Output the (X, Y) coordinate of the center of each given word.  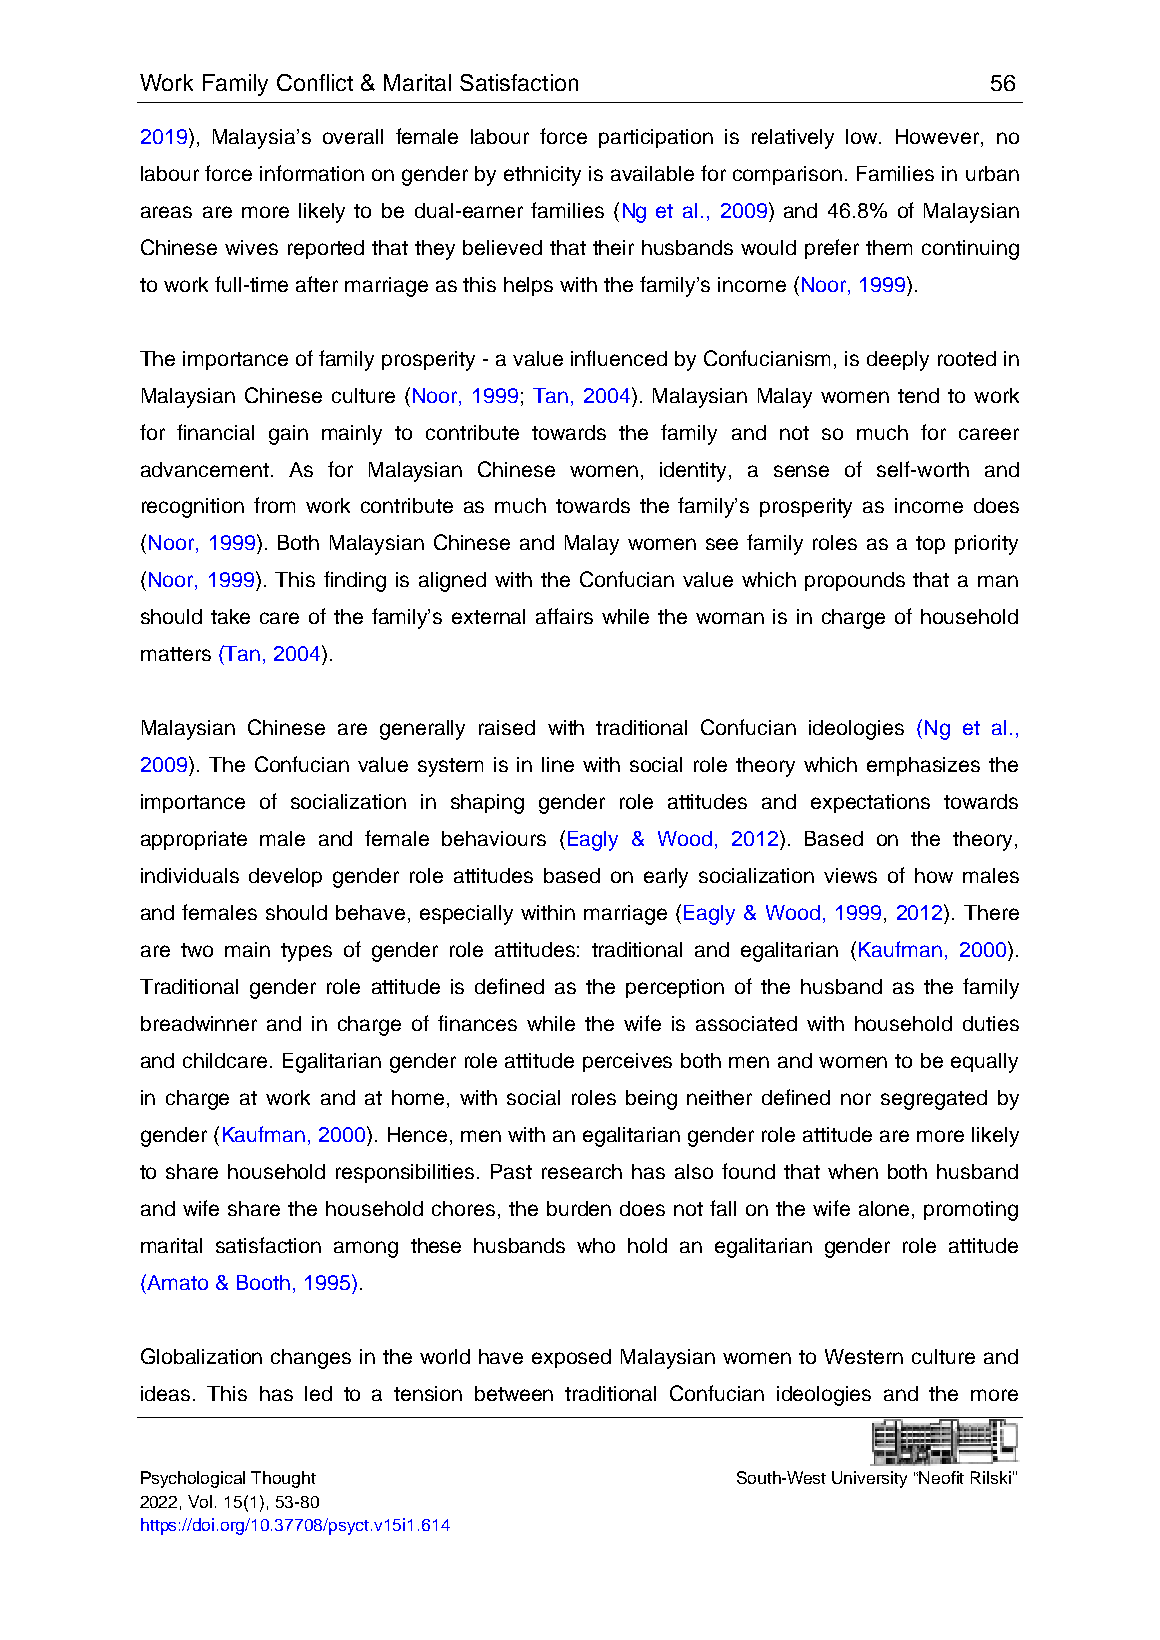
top (930, 545)
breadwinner (199, 1023)
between (514, 1393)
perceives (627, 1062)
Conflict (315, 82)
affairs (564, 616)
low (863, 136)
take (230, 616)
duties (991, 1023)
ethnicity (542, 176)
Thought (283, 1479)
